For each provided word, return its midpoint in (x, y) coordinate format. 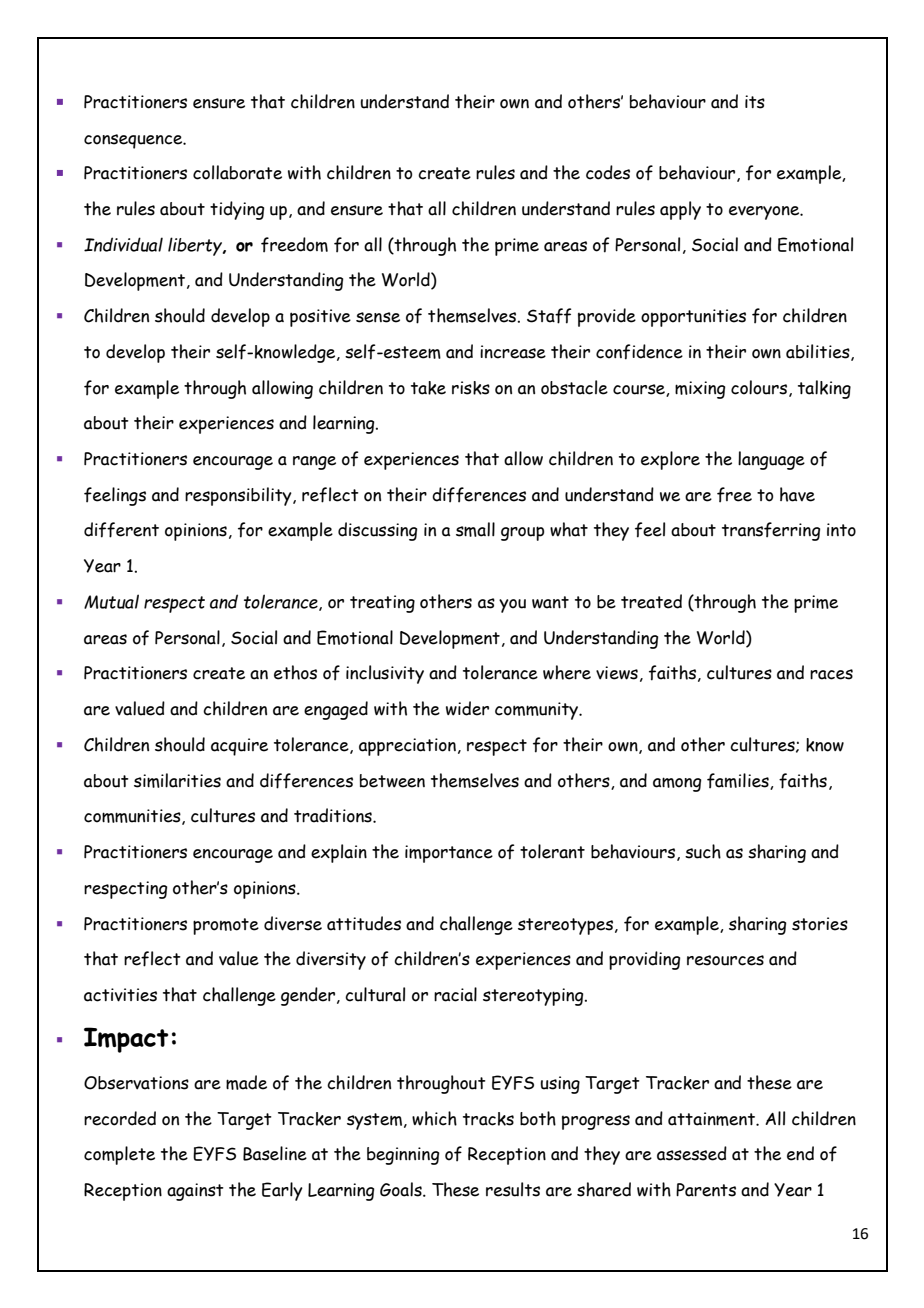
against (195, 1192)
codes (608, 172)
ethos (295, 672)
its (755, 102)
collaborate (237, 172)
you (512, 606)
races (831, 674)
